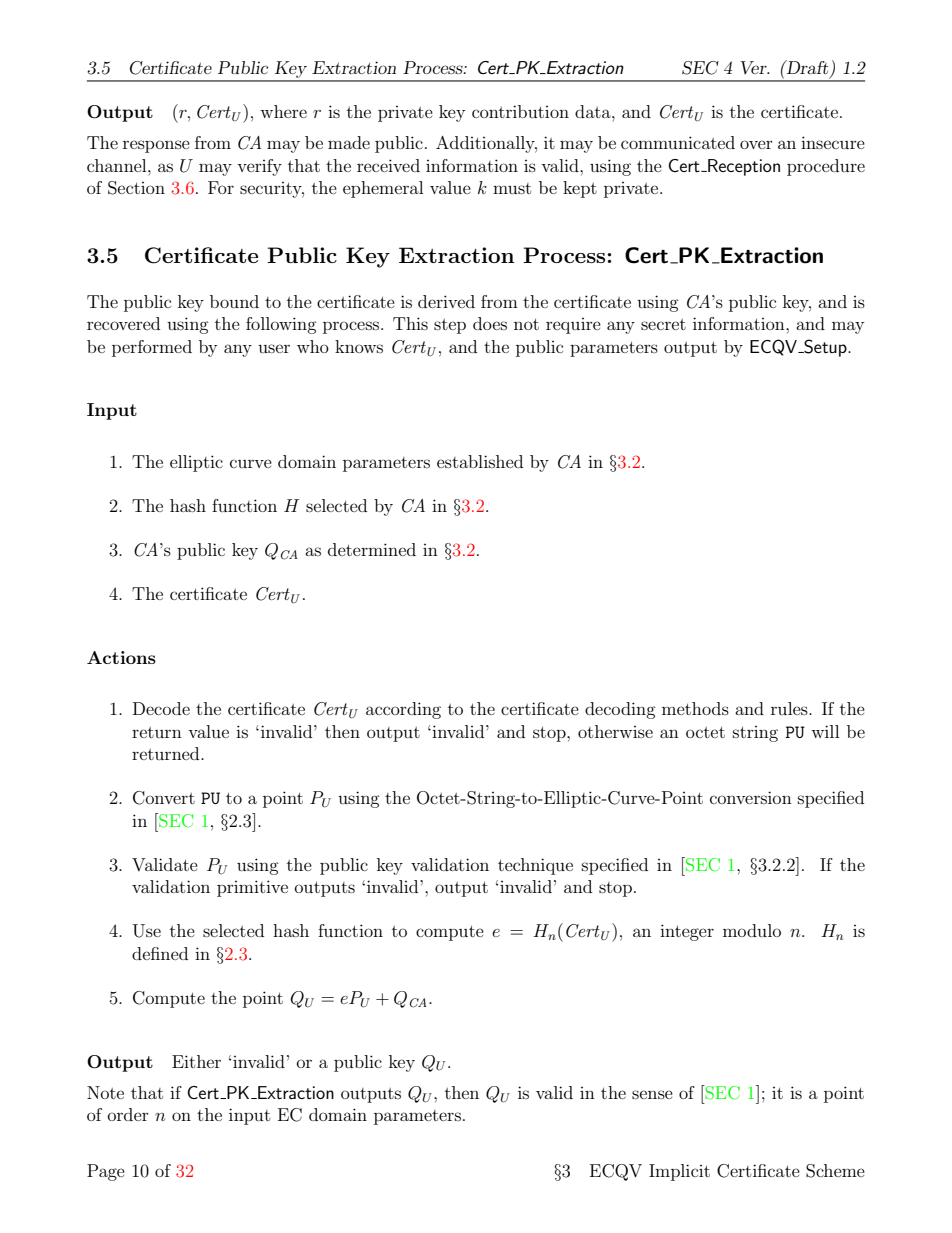  Describe the element at coordinates (679, 1172) in the document. I see `Implicit` at that location.
